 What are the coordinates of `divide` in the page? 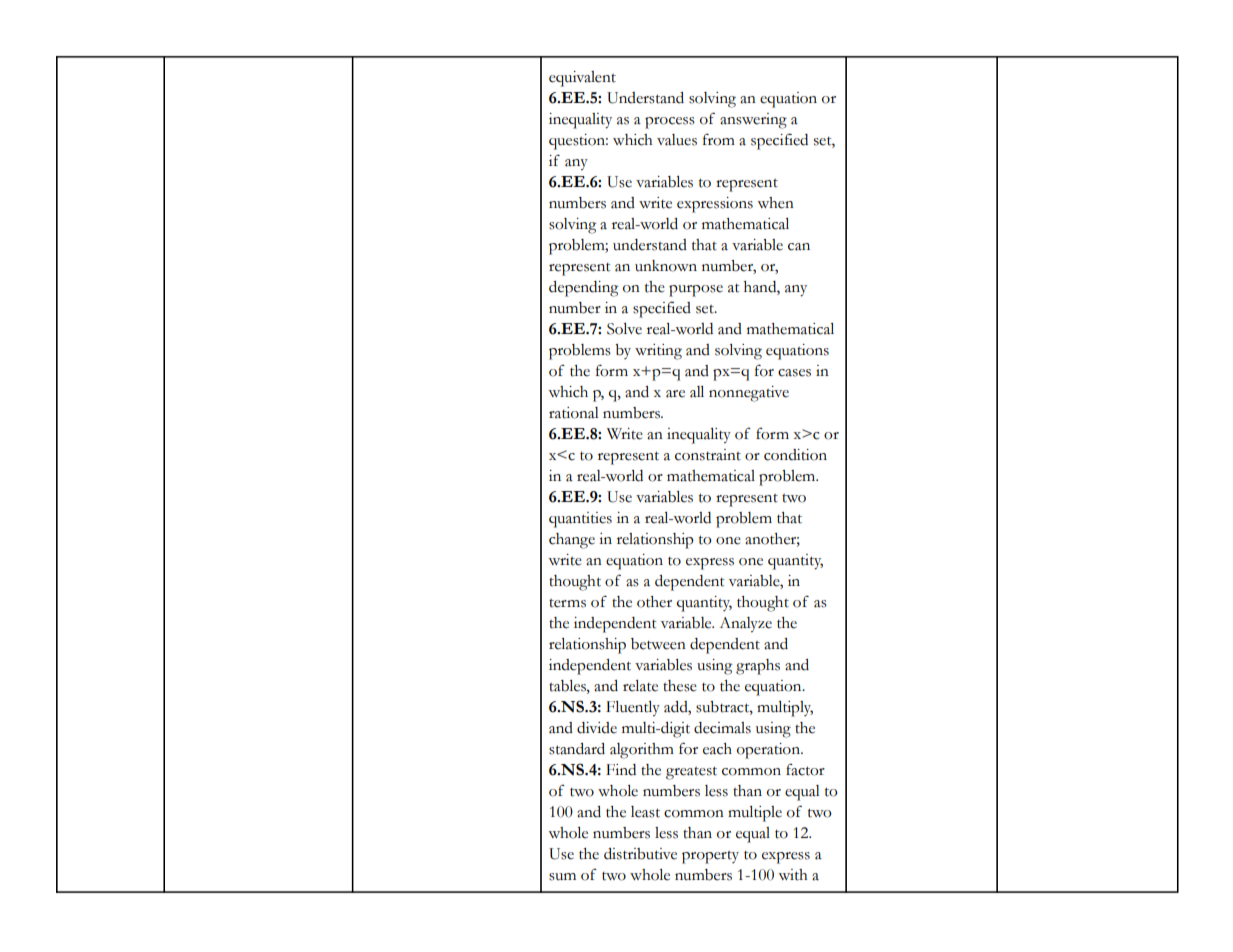 It's located at (597, 728).
